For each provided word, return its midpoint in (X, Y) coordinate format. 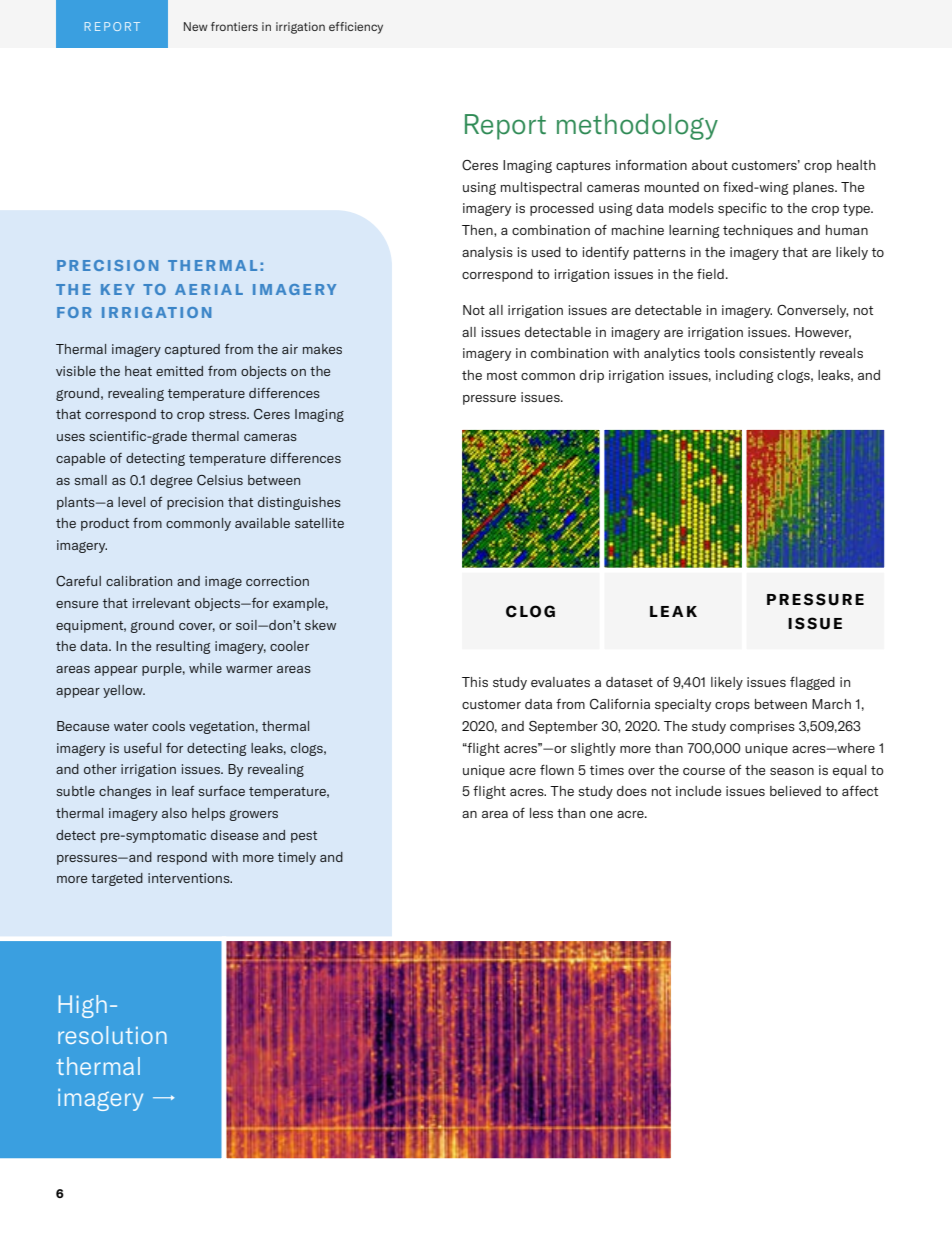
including (744, 376)
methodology (637, 126)
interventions (190, 878)
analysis (487, 253)
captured (192, 350)
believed (795, 791)
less (541, 813)
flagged (812, 683)
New (196, 26)
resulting (183, 647)
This (475, 682)
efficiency (356, 28)
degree (171, 481)
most (502, 375)
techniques (758, 231)
